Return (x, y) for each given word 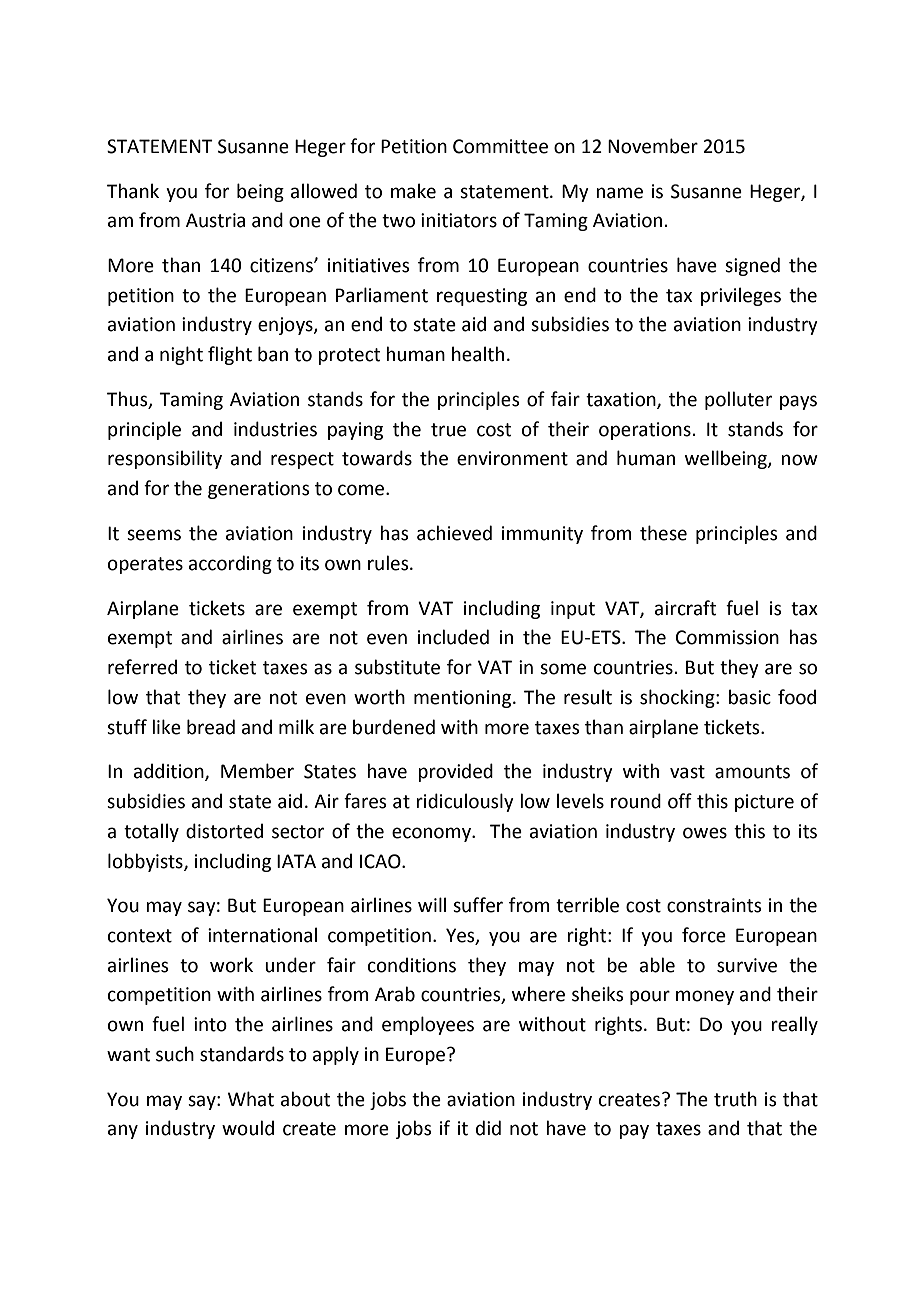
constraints (714, 905)
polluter (738, 400)
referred (142, 667)
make (413, 191)
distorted (224, 831)
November (653, 146)
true (448, 430)
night (181, 355)
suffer (478, 905)
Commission (727, 637)
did (488, 1128)
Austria (215, 220)
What (251, 1099)
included (453, 637)
